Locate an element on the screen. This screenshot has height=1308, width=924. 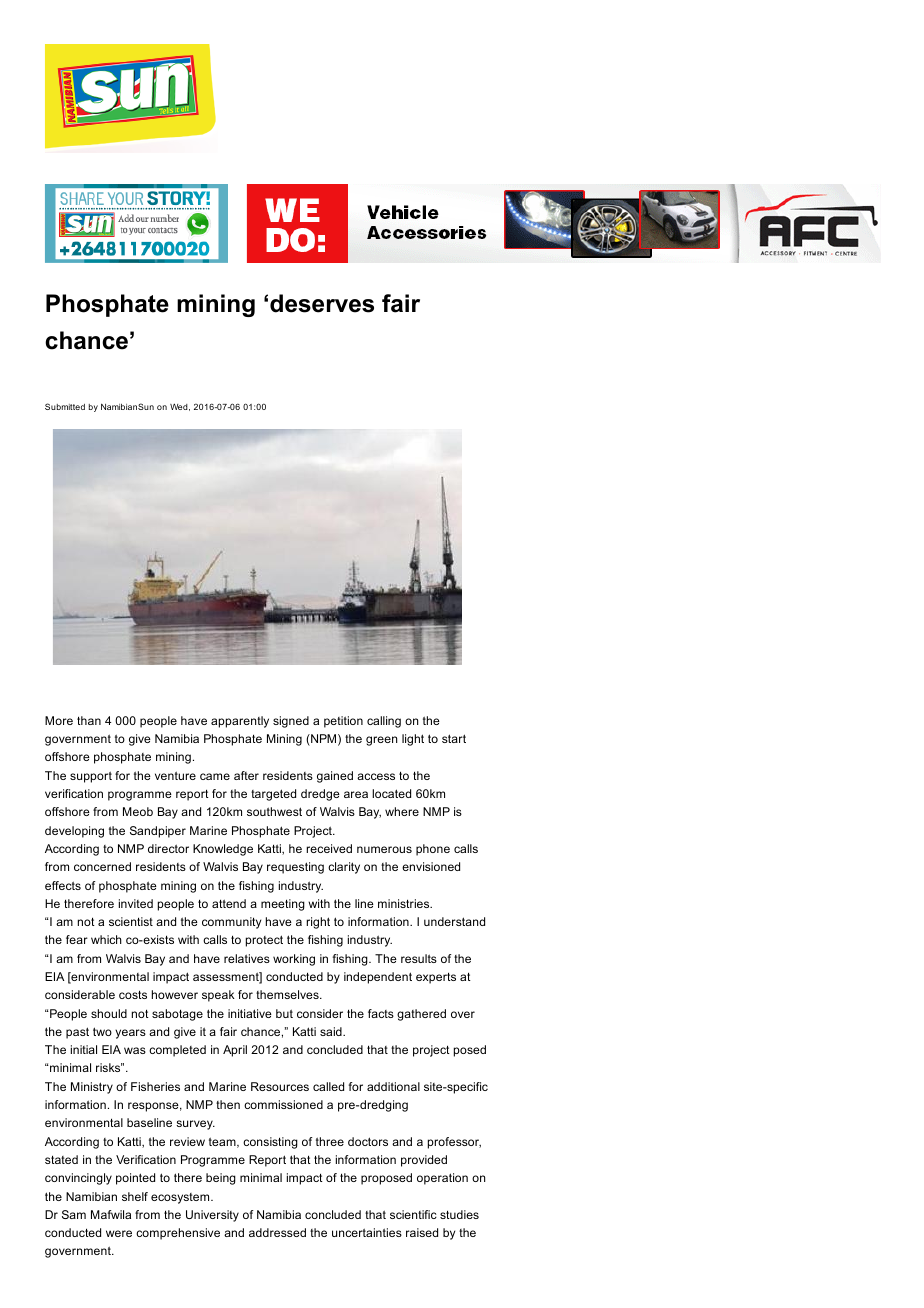
deserves is located at coordinates (322, 303).
